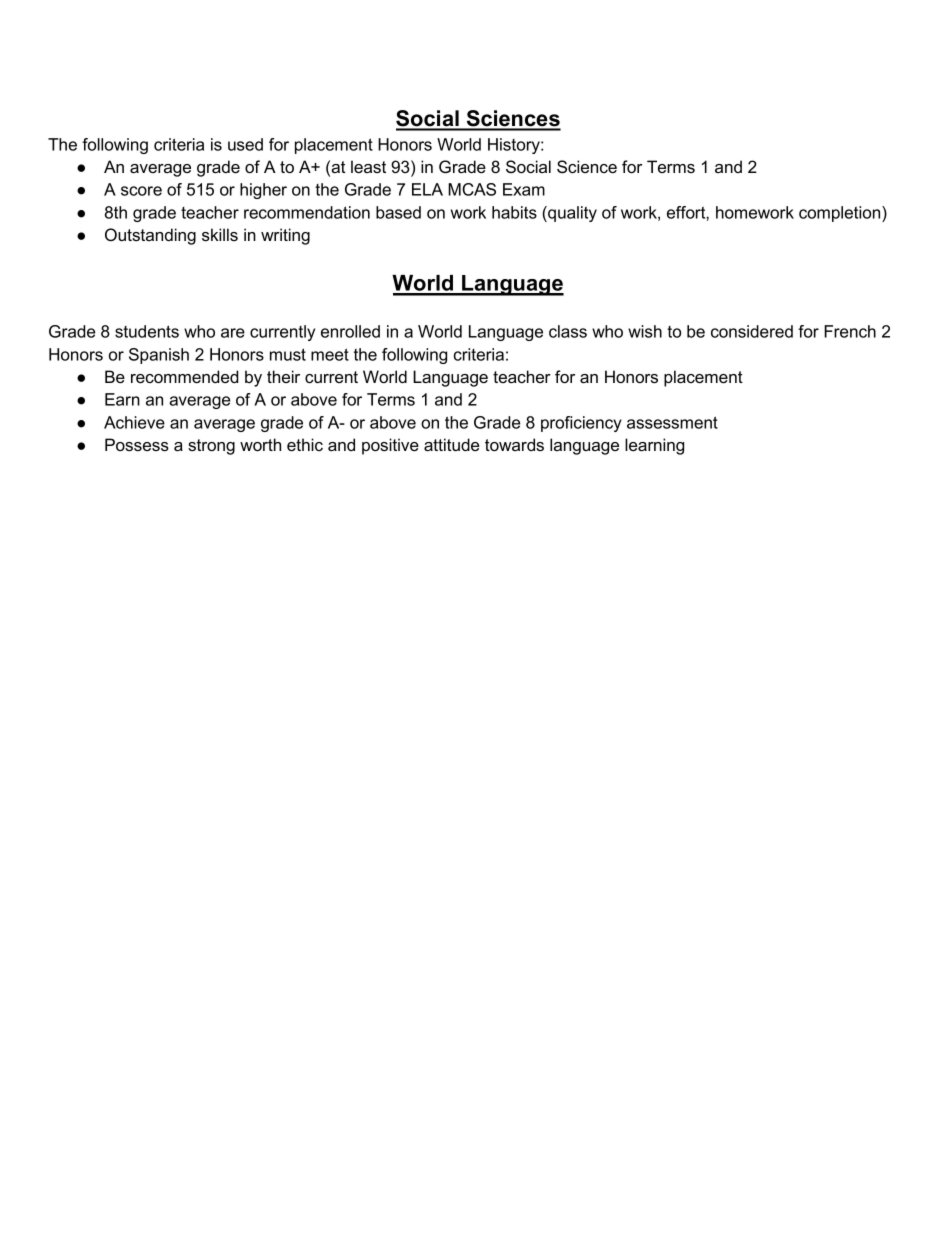 This screenshot has height=1233, width=952. I want to click on assessment, so click(672, 422).
